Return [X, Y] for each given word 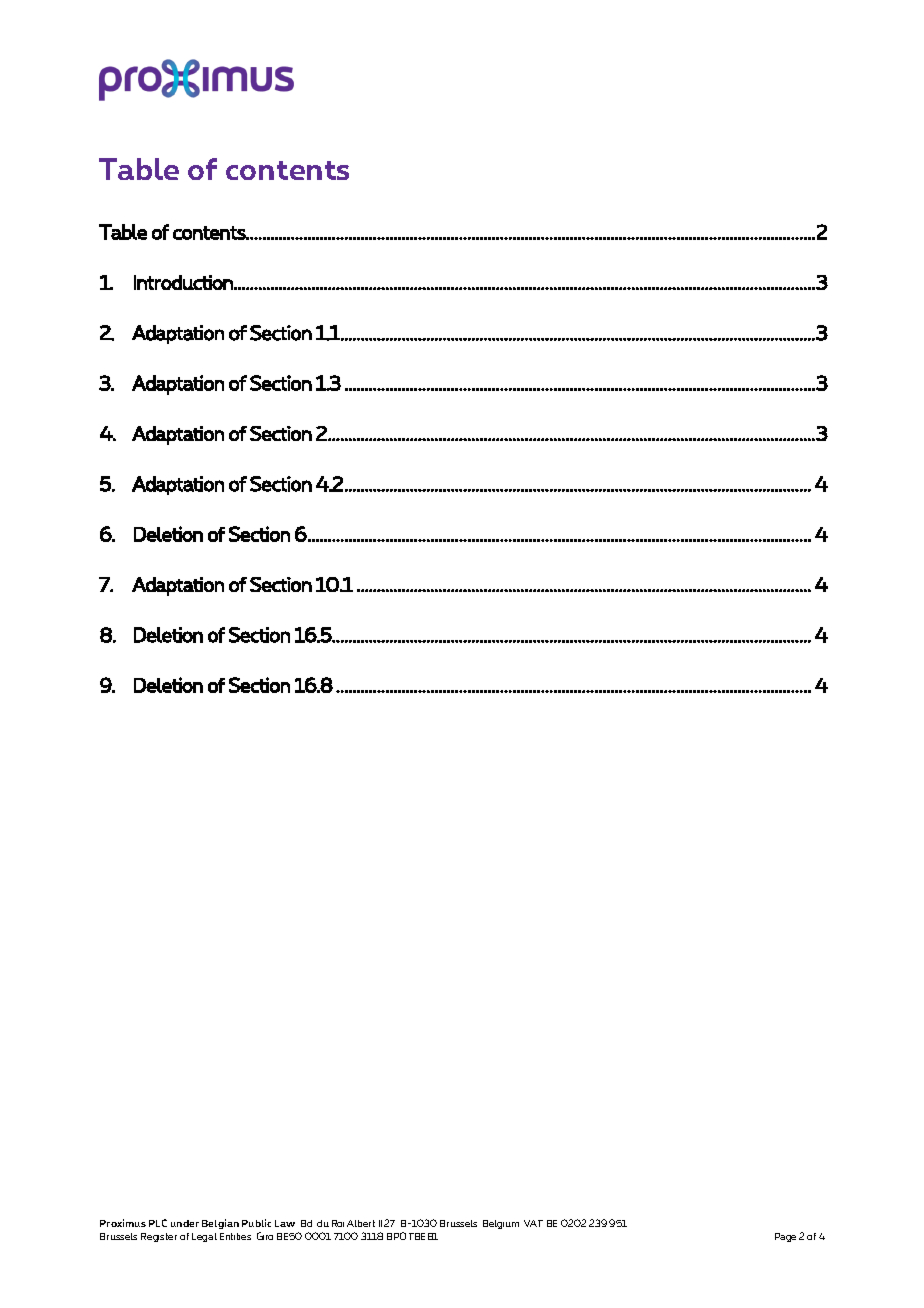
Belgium [501, 1224]
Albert [361, 1223]
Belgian [220, 1224]
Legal [204, 1237]
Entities [235, 1236]
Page [785, 1237]
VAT [533, 1223]
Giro [265, 1236]
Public [256, 1223]
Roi [338, 1223]
